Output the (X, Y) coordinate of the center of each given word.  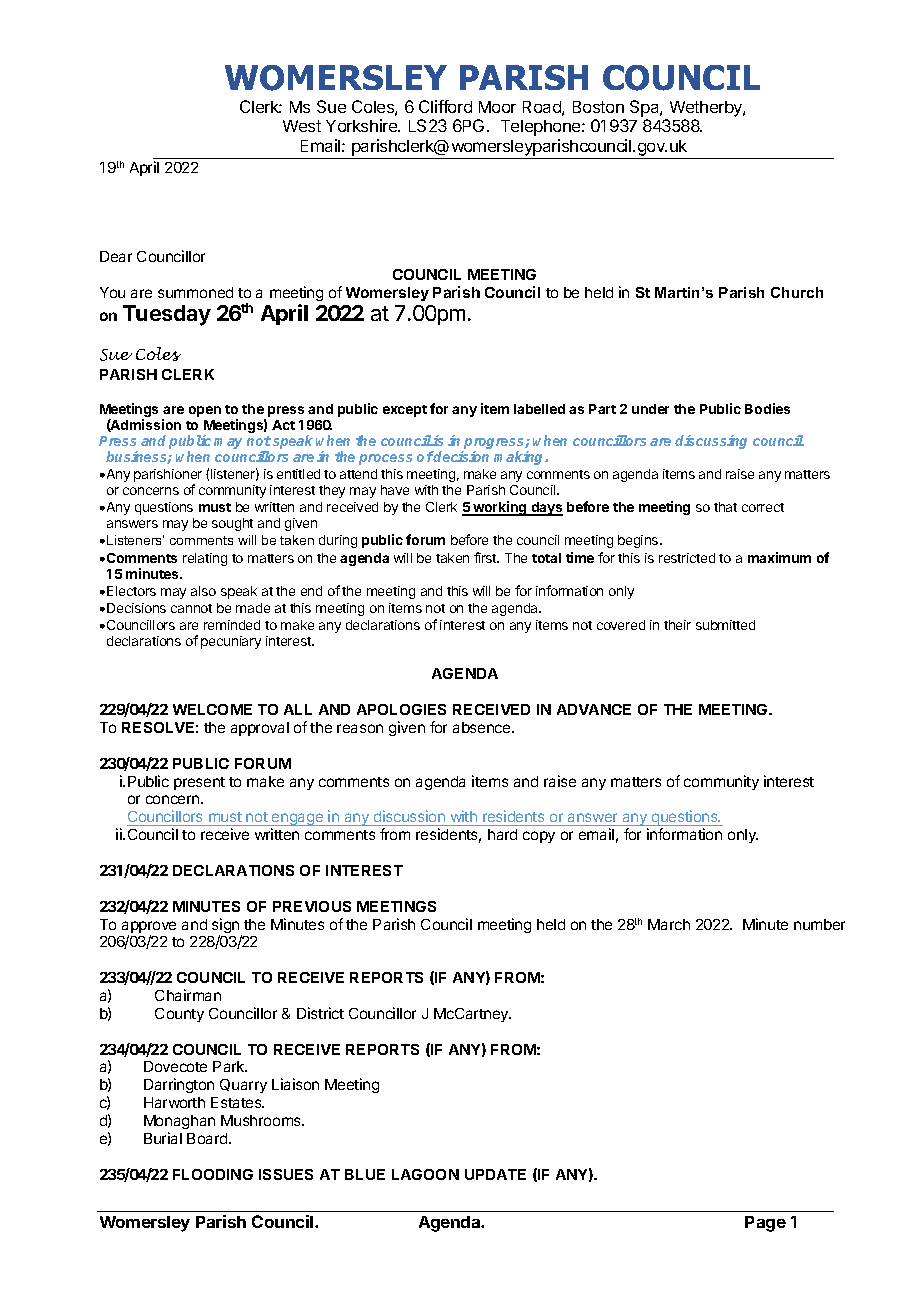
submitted (725, 625)
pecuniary (231, 642)
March (669, 924)
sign (227, 927)
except (405, 411)
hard (502, 834)
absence (483, 727)
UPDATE (495, 1174)
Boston (598, 107)
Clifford (445, 106)
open (205, 411)
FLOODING (213, 1174)
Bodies (767, 408)
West (302, 126)
